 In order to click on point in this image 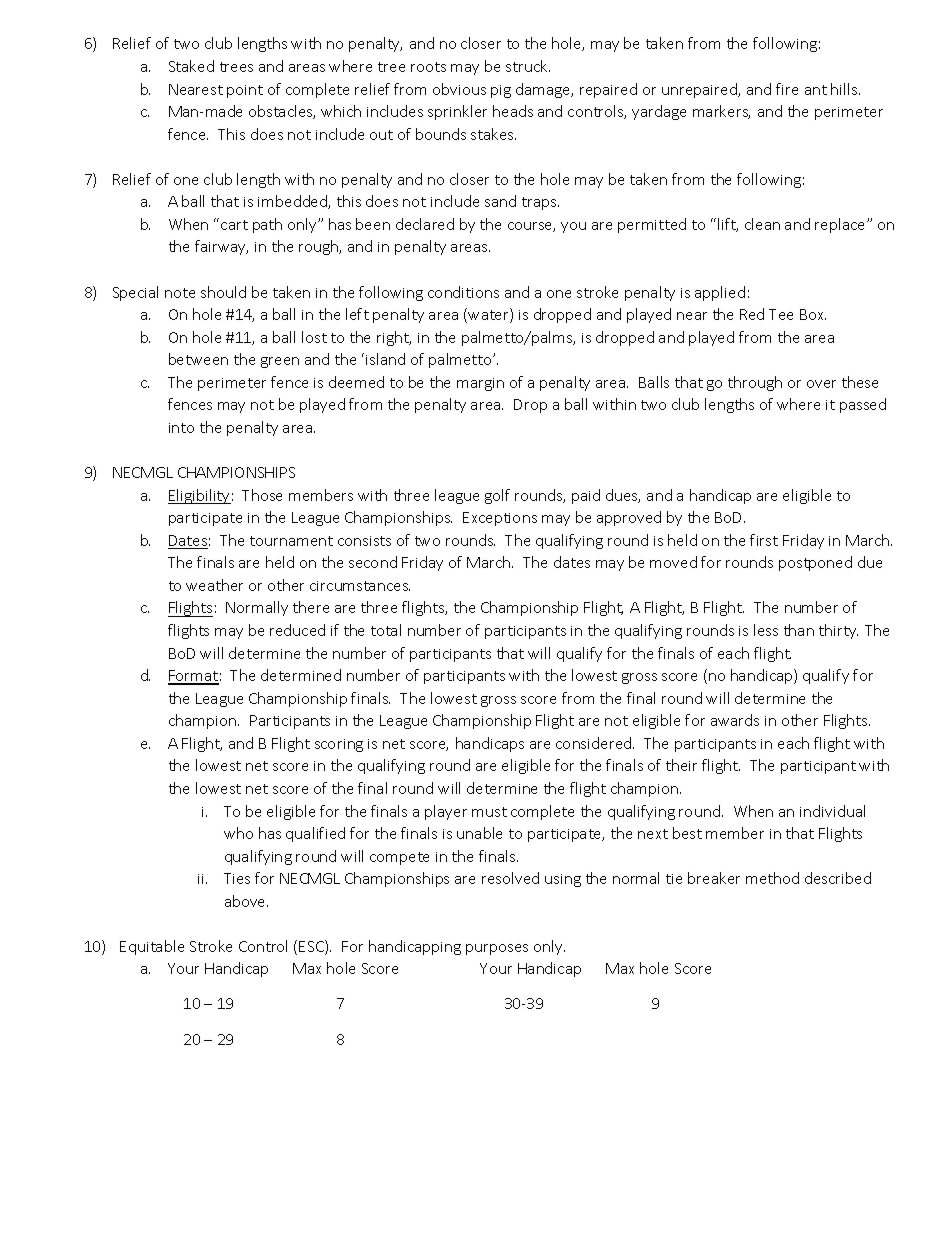, I will do `click(245, 91)`.
